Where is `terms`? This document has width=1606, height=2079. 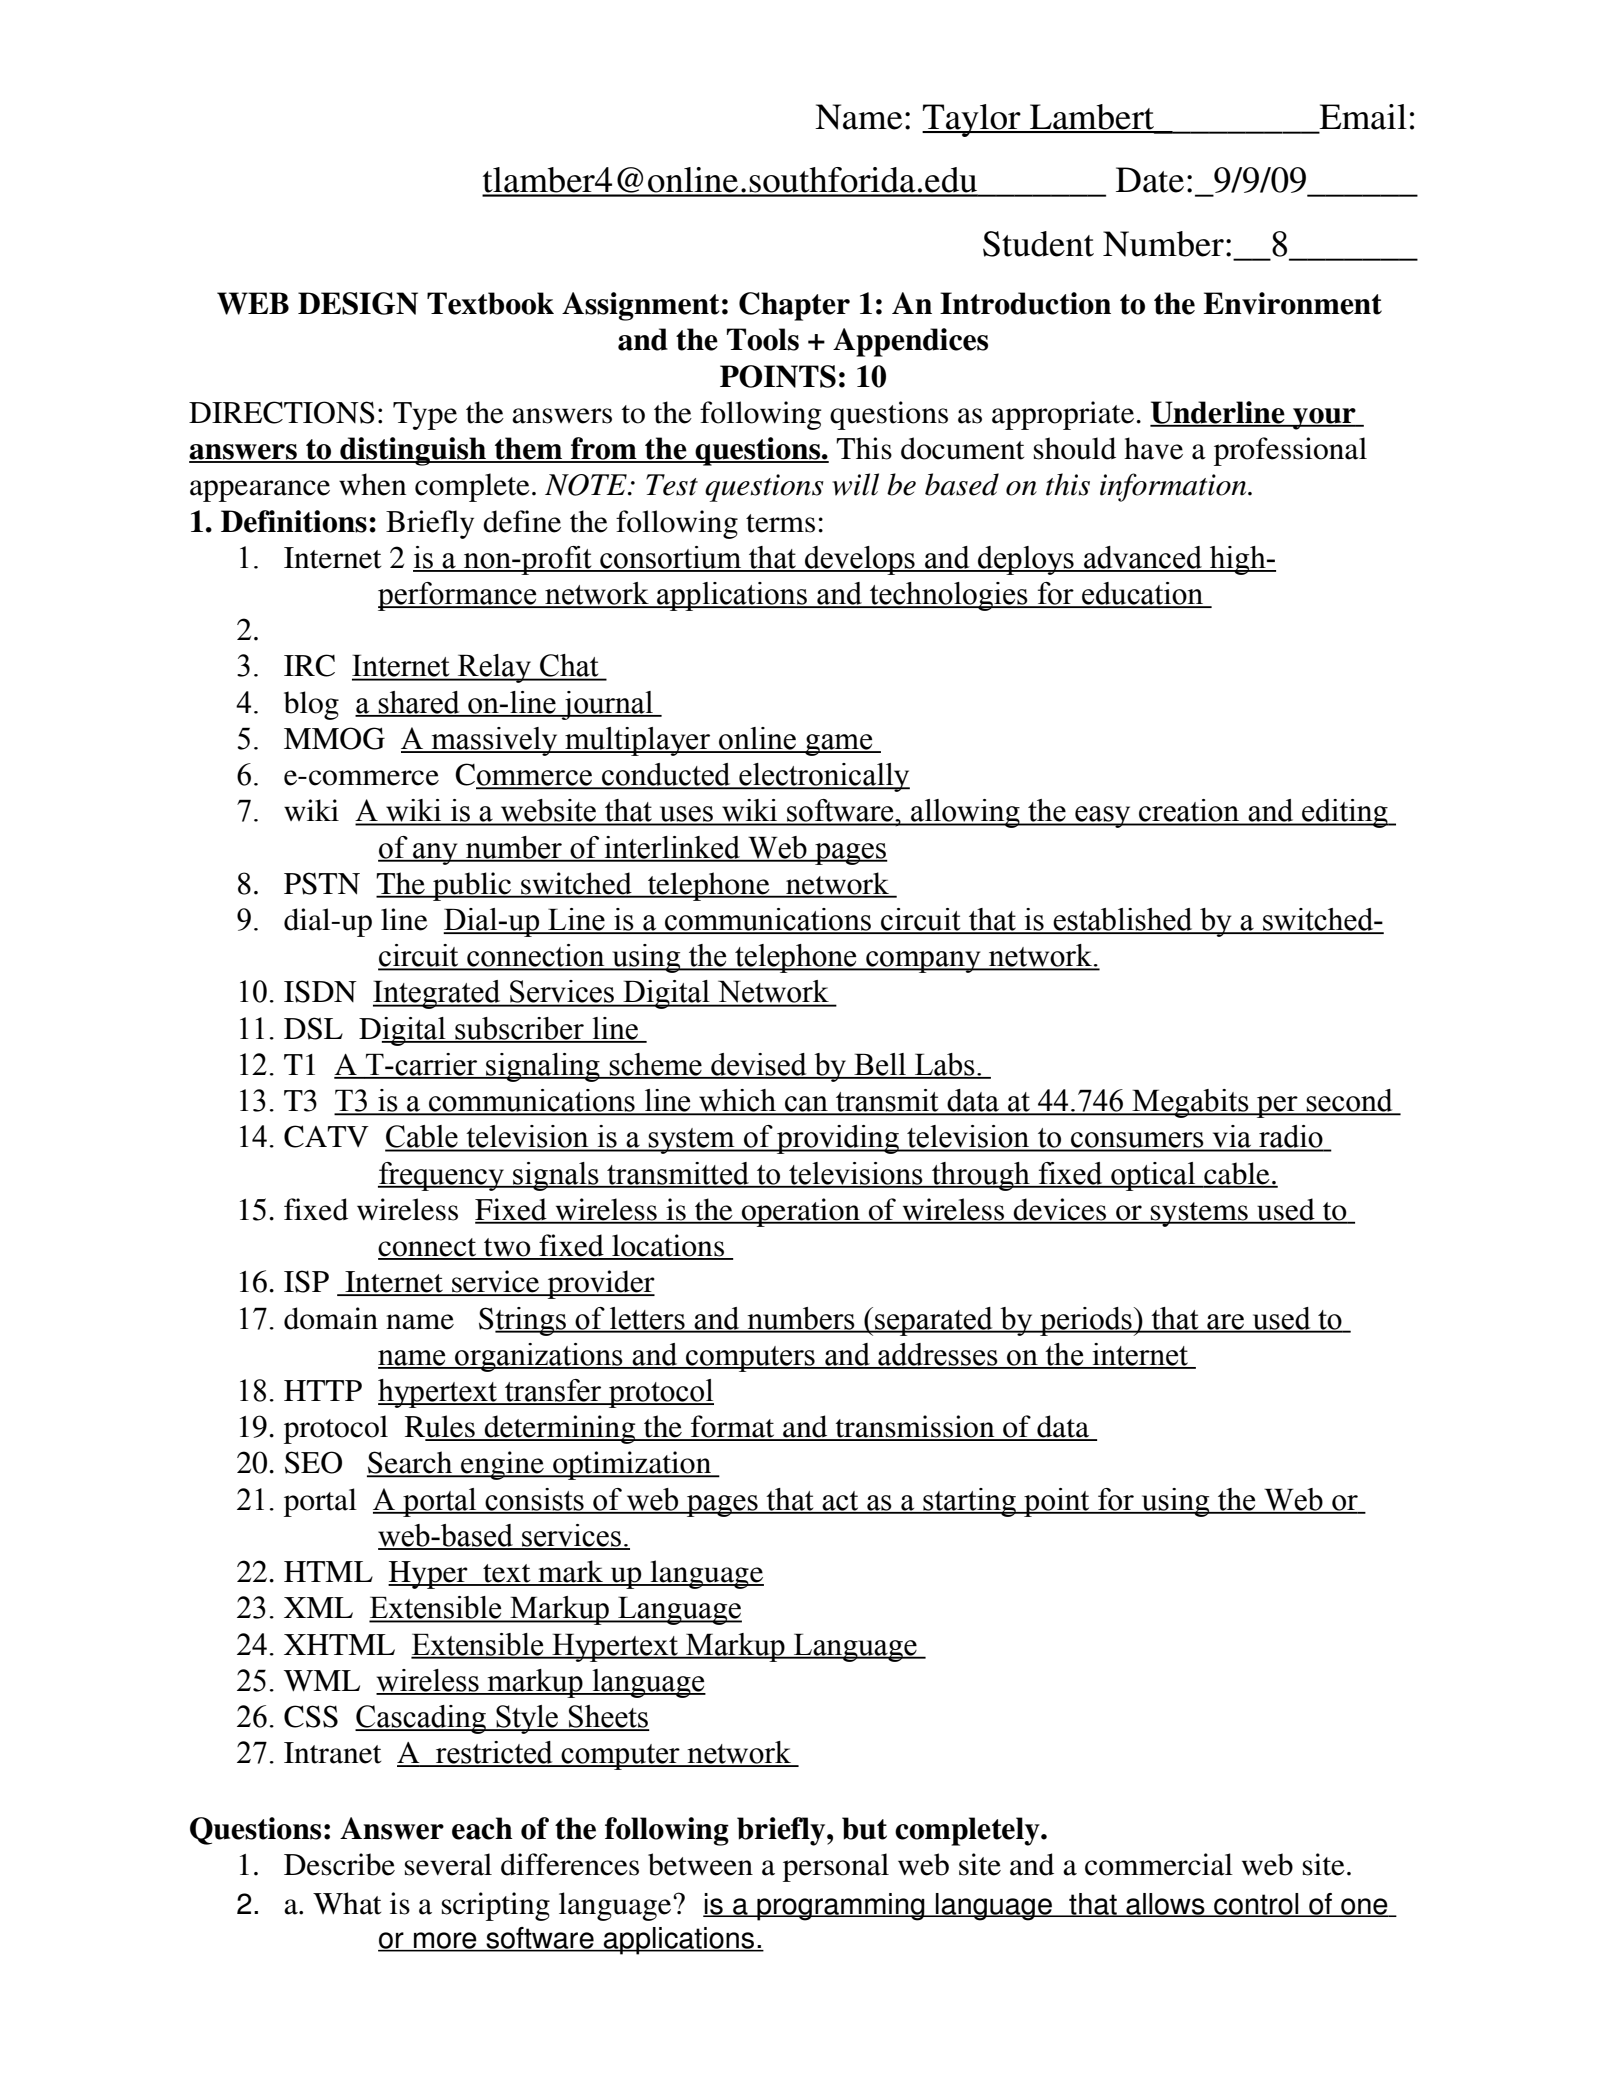
terms is located at coordinates (780, 523).
